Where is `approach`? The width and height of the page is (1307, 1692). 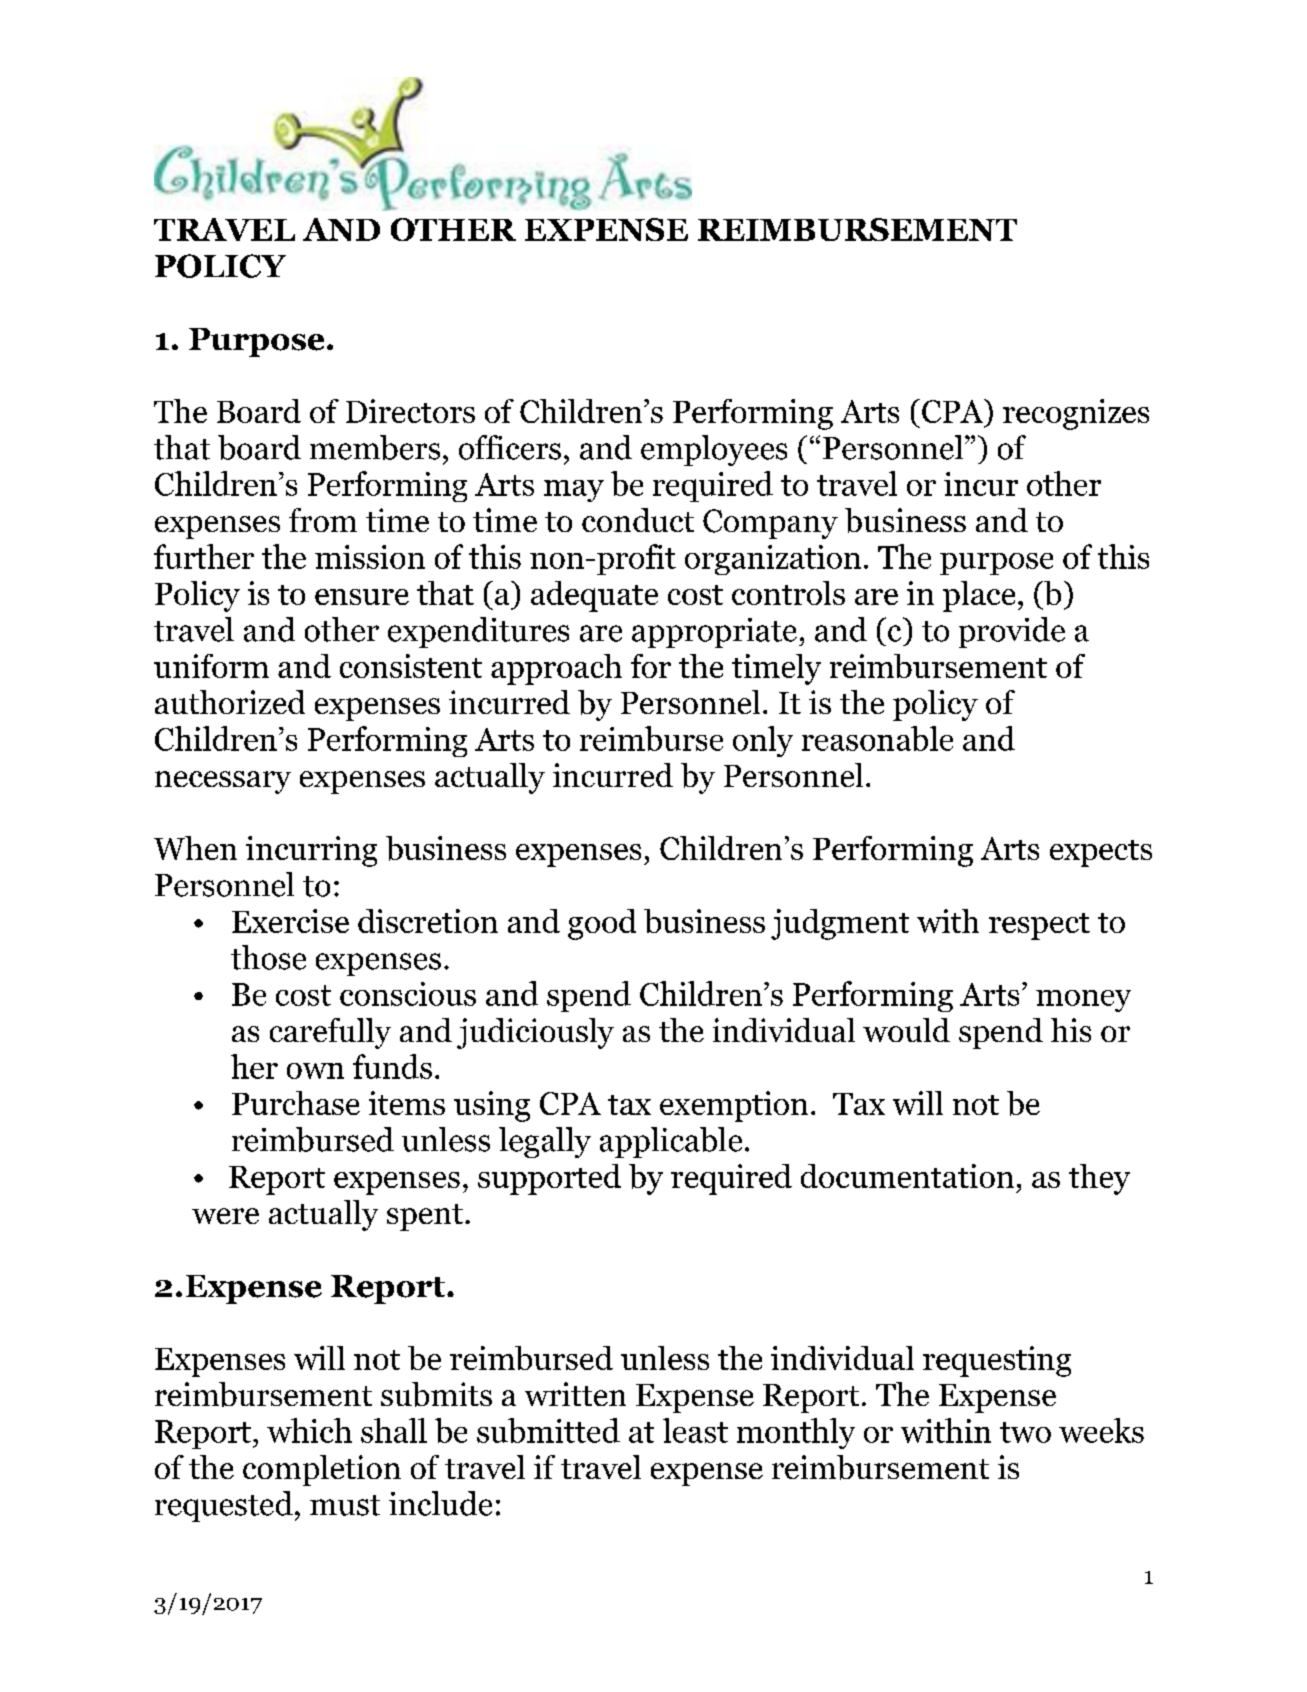 approach is located at coordinates (556, 669).
